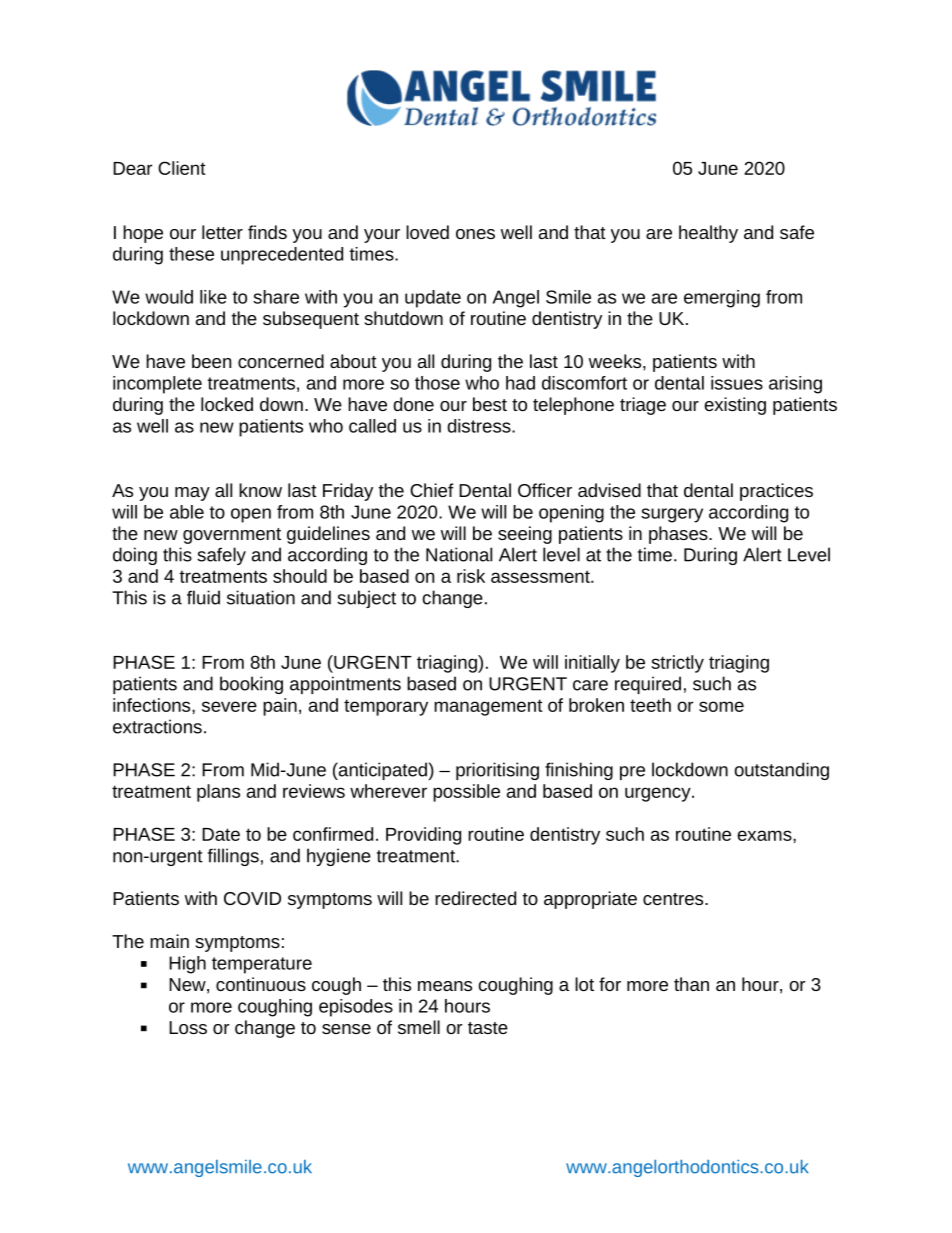 The height and width of the screenshot is (1233, 952). What do you see at coordinates (466, 793) in the screenshot?
I see `possible` at bounding box center [466, 793].
